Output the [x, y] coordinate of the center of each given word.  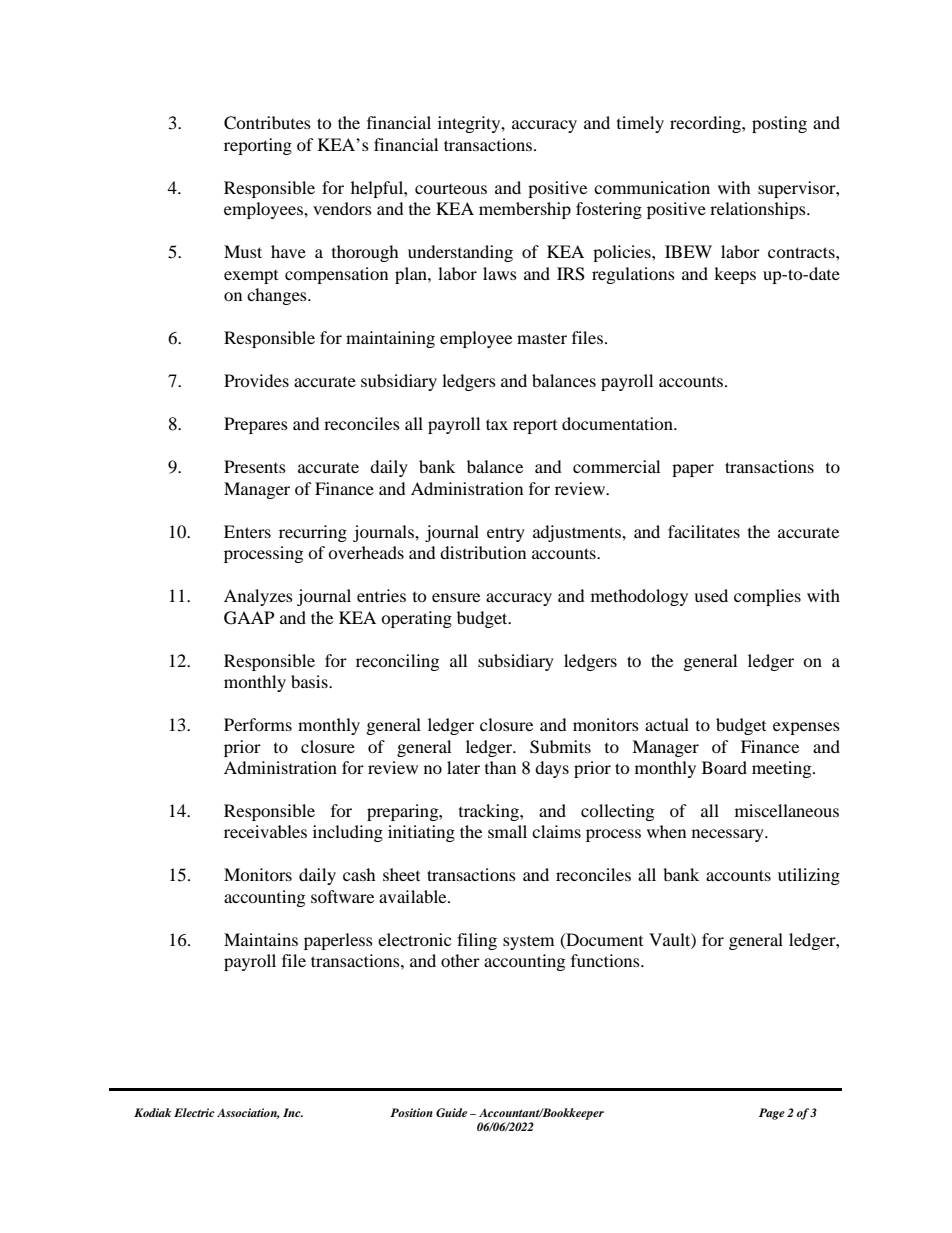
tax [497, 424]
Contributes [267, 123]
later [463, 767]
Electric [194, 1112]
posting [779, 124]
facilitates [704, 531]
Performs [258, 724]
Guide [451, 1113]
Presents [255, 466]
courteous [451, 189]
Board [724, 767]
